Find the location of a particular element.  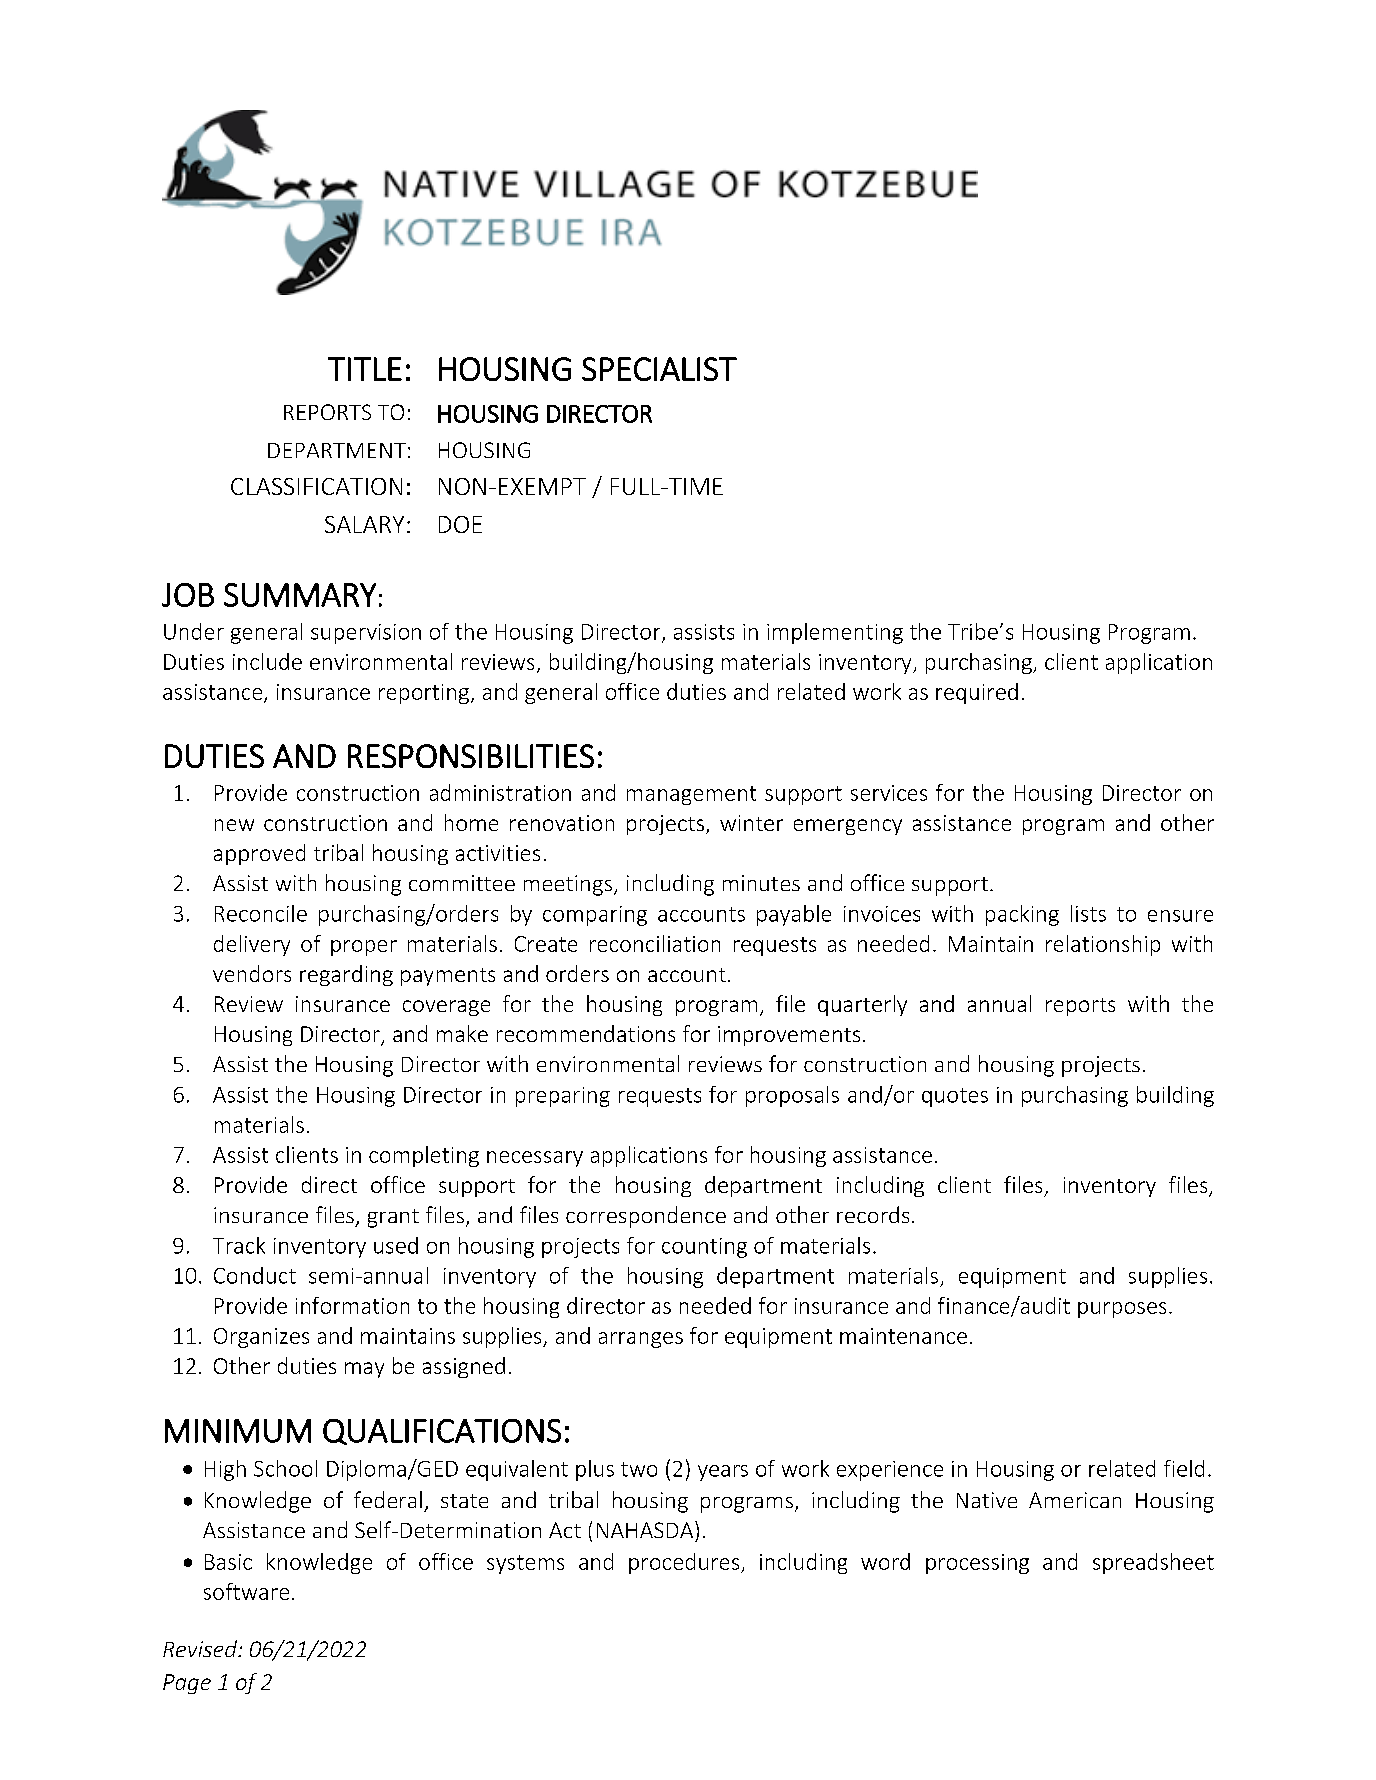

purposes is located at coordinates (1122, 1310).
